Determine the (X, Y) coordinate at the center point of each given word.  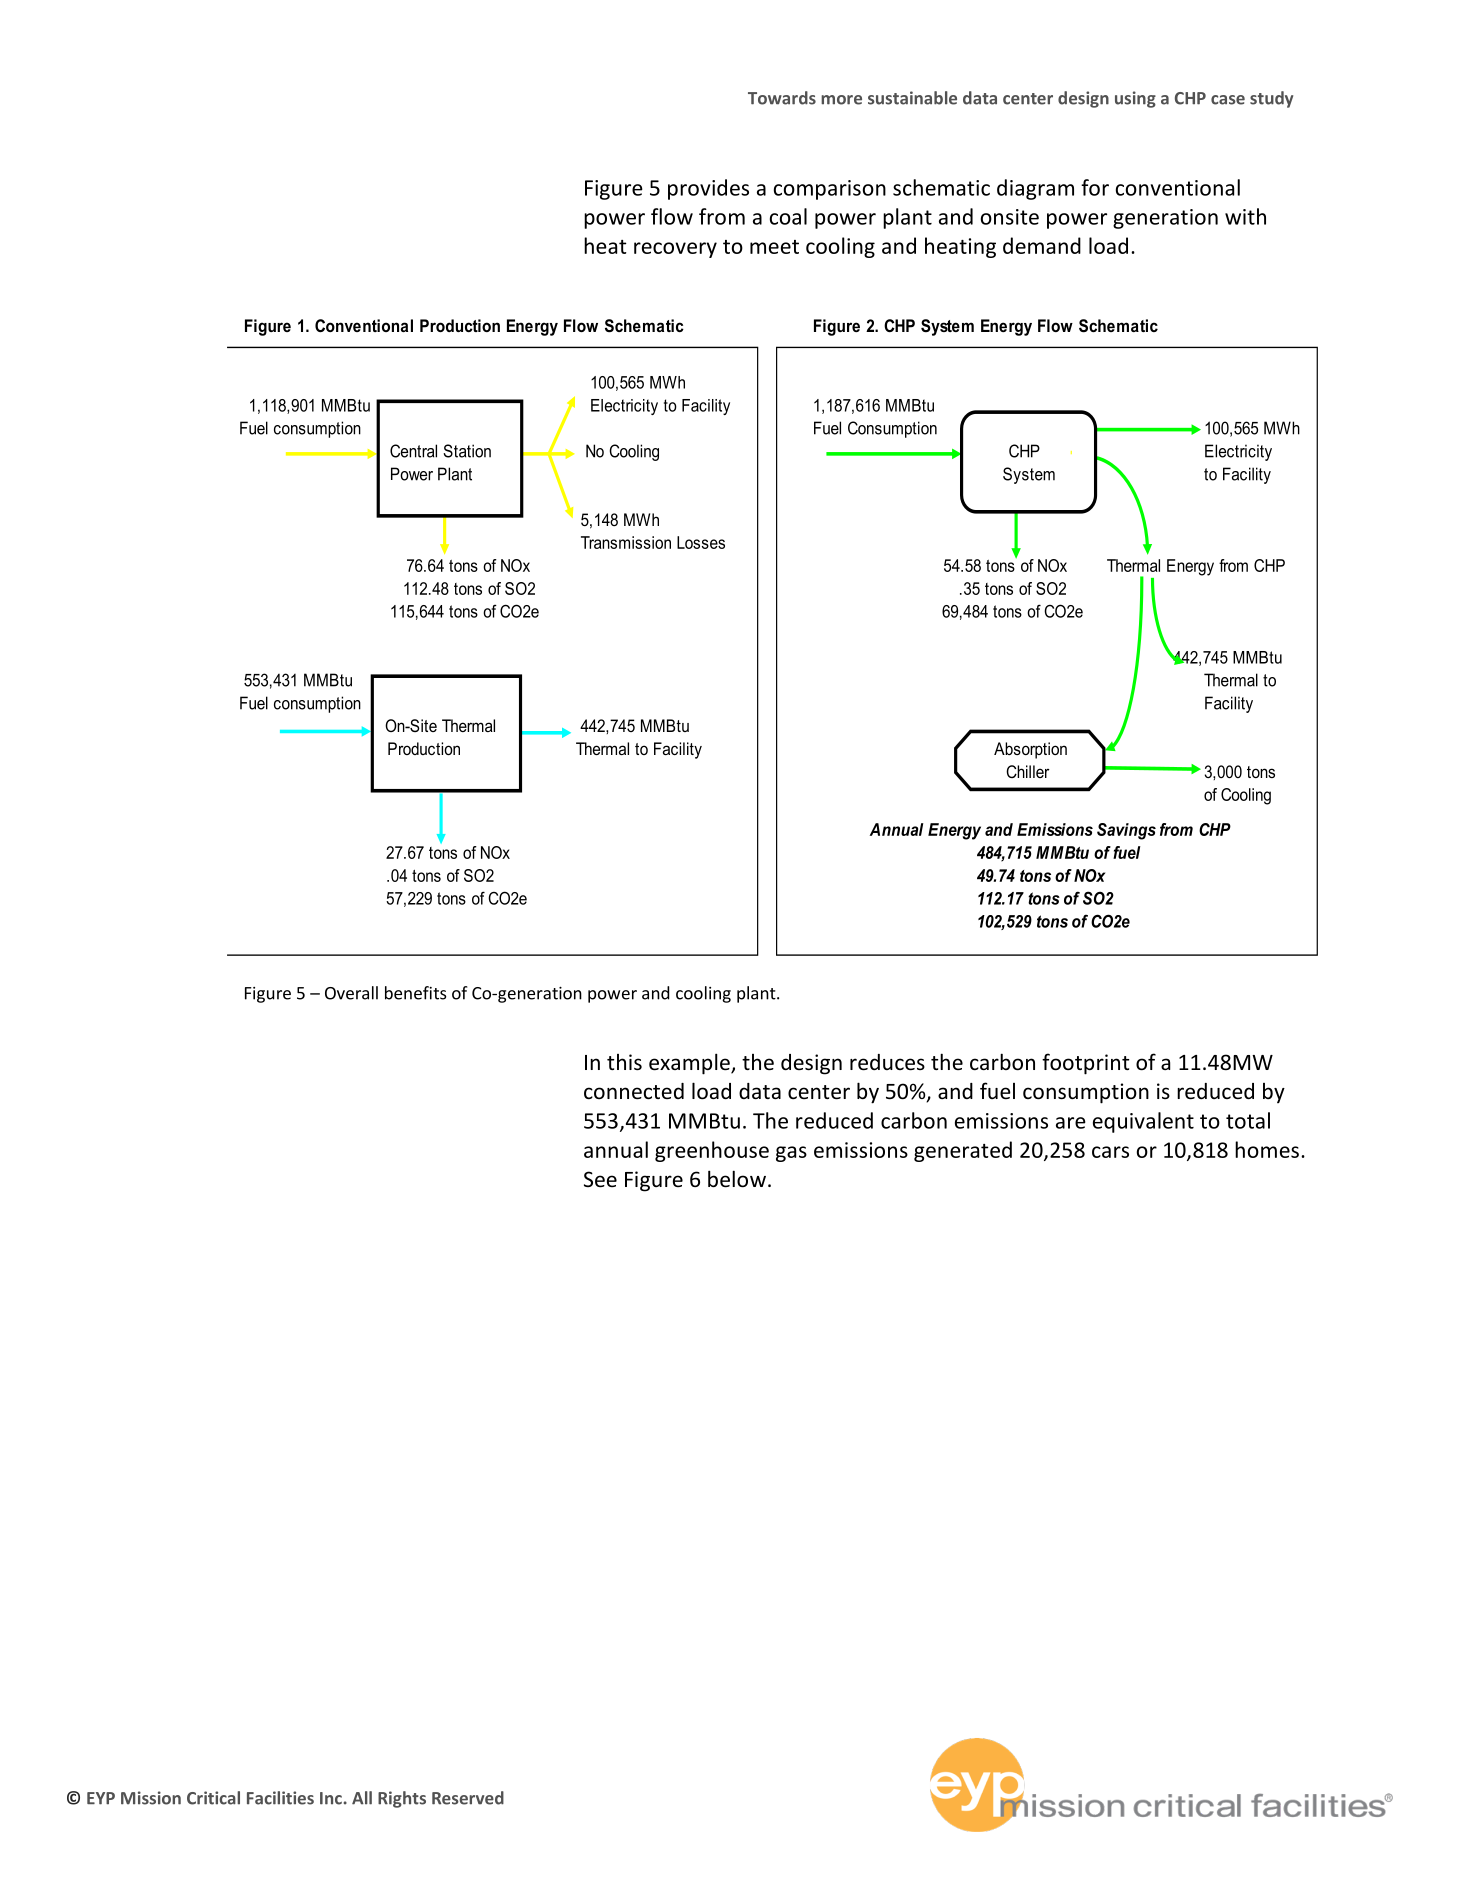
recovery (675, 250)
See (600, 1179)
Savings (1126, 831)
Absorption (1030, 750)
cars (1110, 1152)
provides (708, 189)
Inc (331, 1798)
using (1135, 99)
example (690, 1064)
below (737, 1179)
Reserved (468, 1798)
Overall (351, 993)
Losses (701, 542)
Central (413, 451)
